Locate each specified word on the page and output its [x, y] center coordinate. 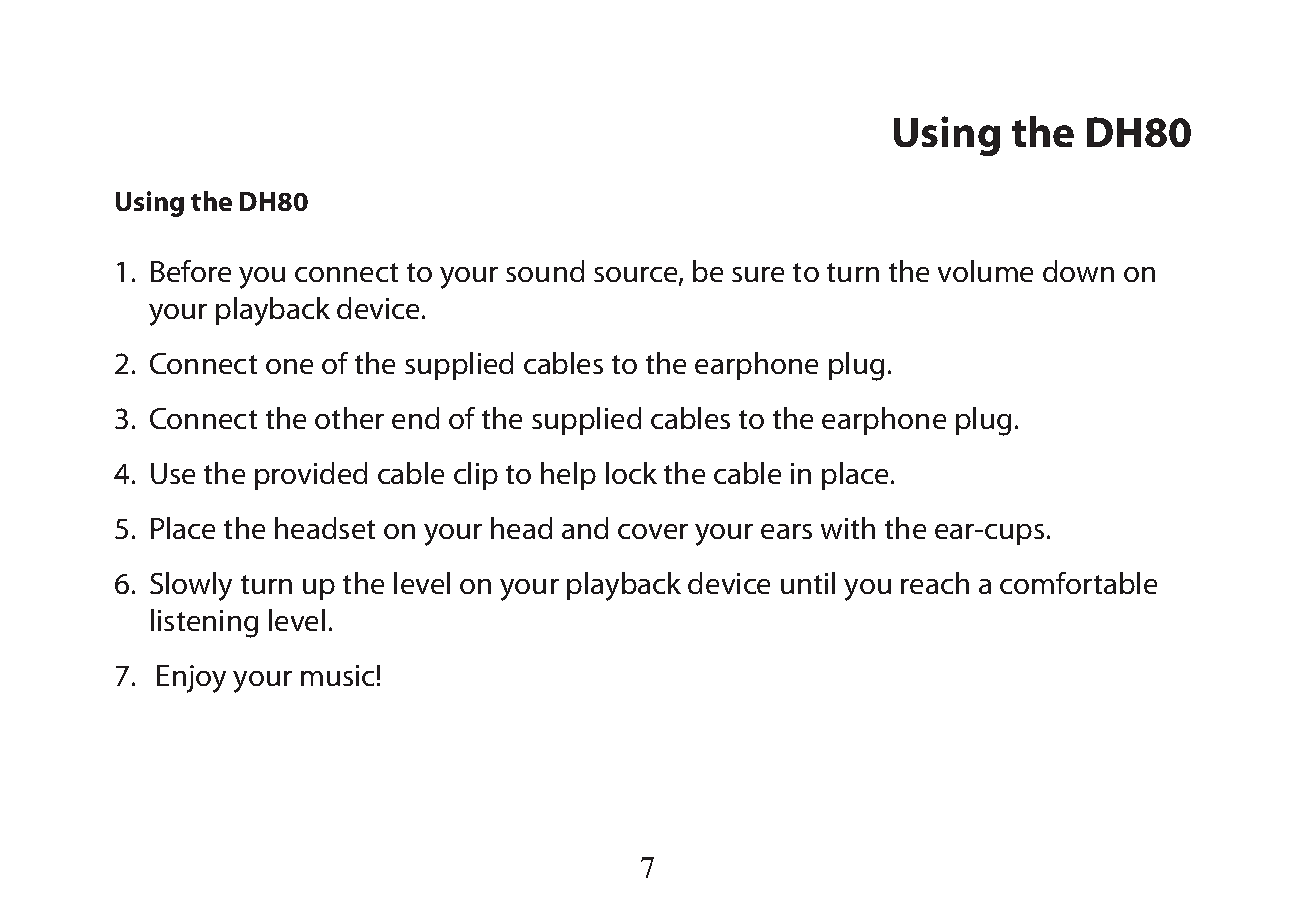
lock [631, 473]
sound [545, 271]
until [808, 583]
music [337, 675]
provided [311, 476]
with [848, 528]
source [637, 276]
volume [985, 271]
